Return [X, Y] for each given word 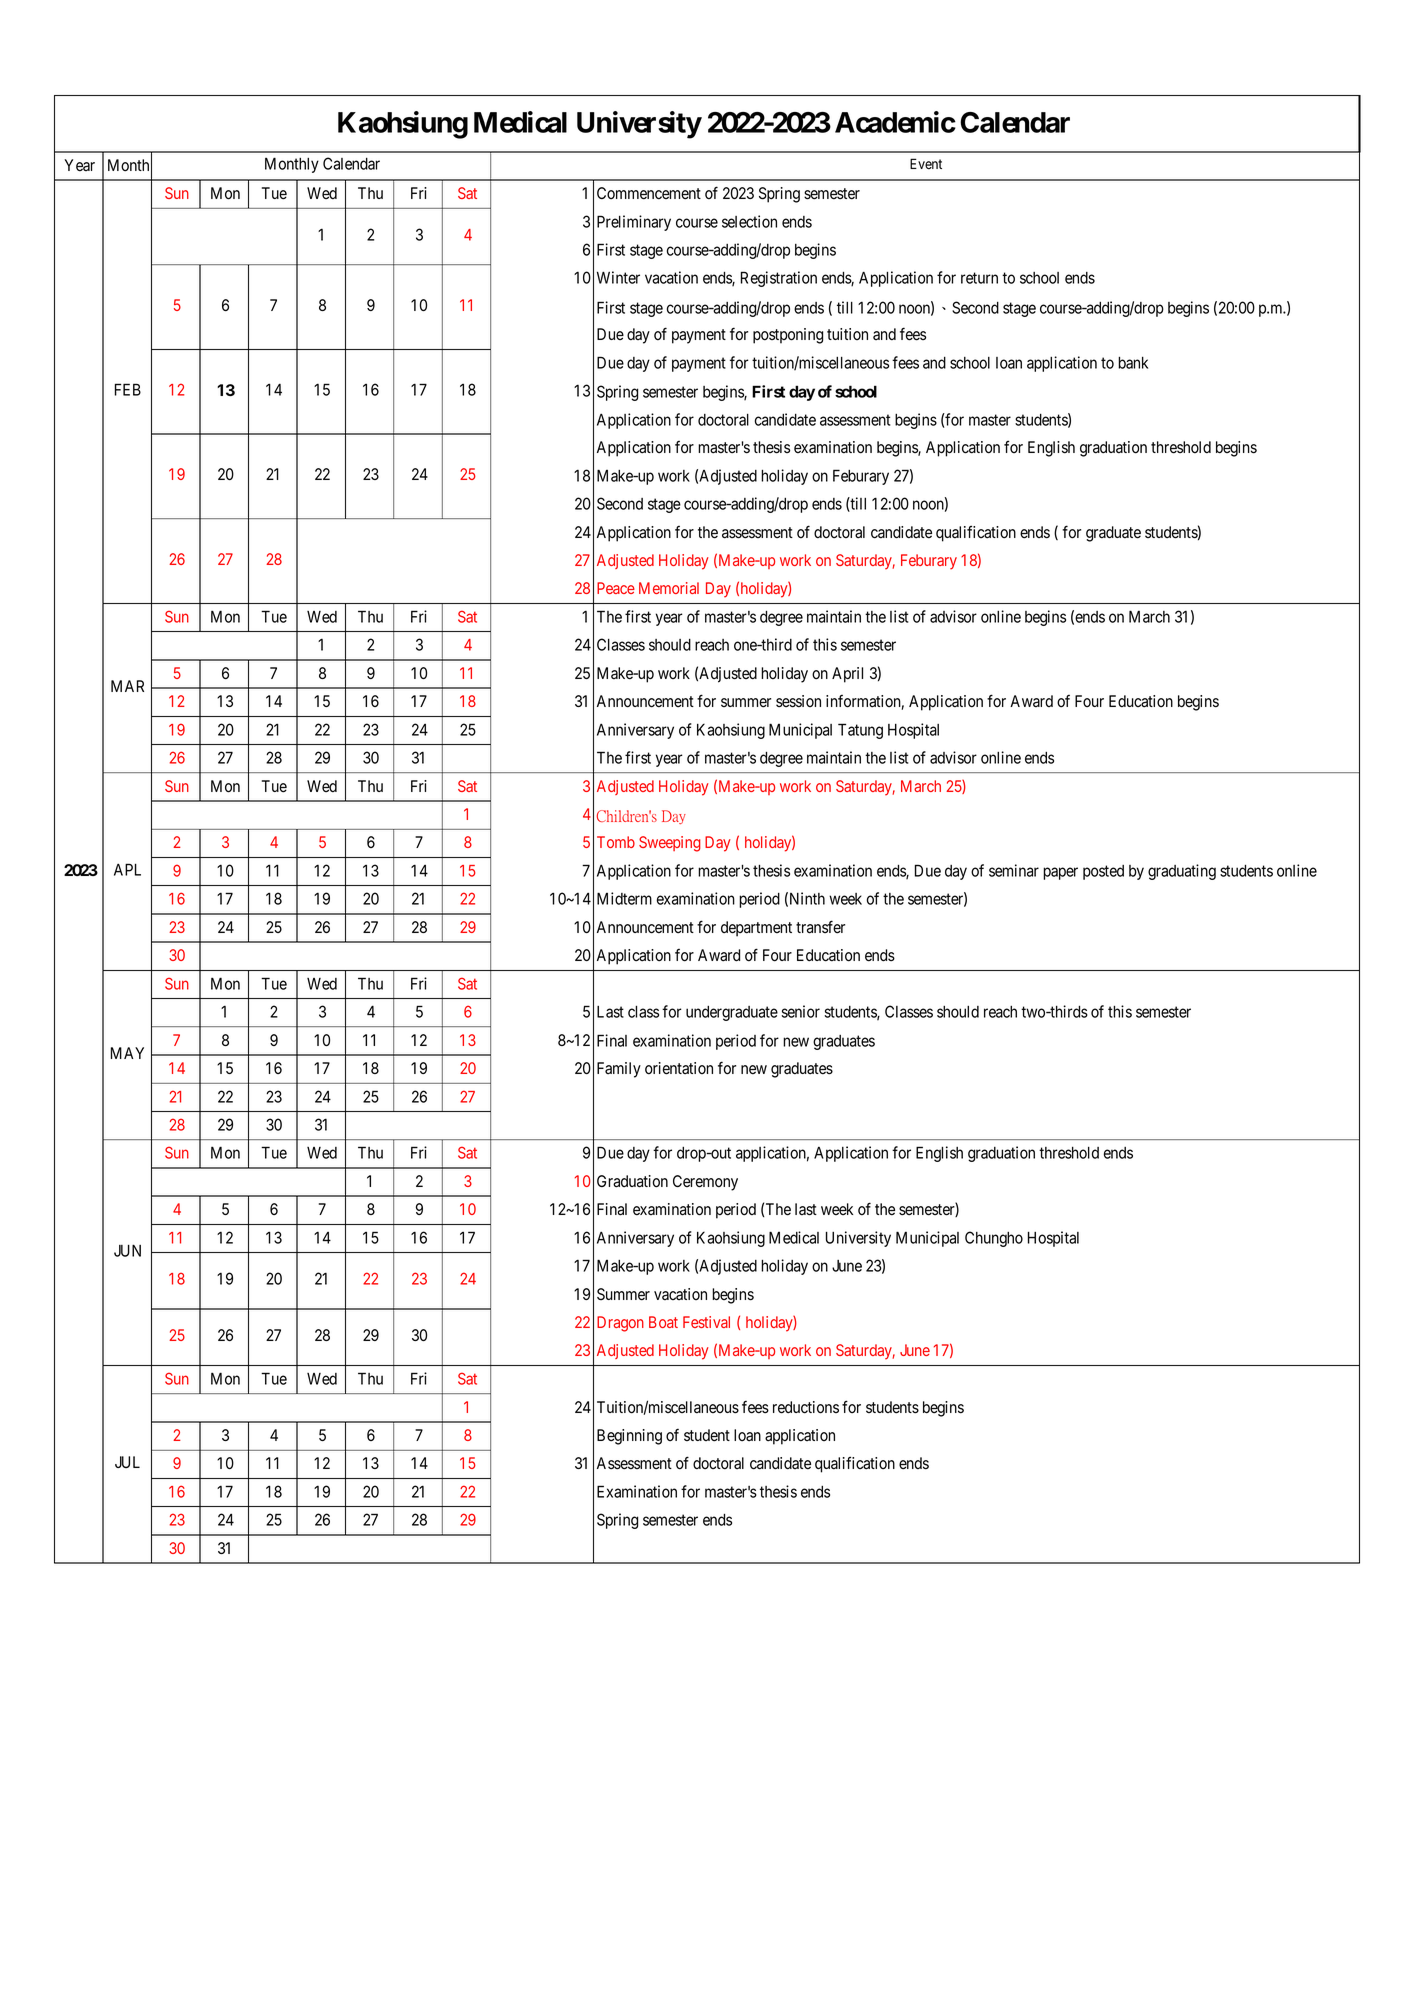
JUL [127, 1462]
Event [926, 163]
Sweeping [670, 844]
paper [1060, 873]
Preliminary [634, 223]
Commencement [649, 193]
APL [127, 869]
